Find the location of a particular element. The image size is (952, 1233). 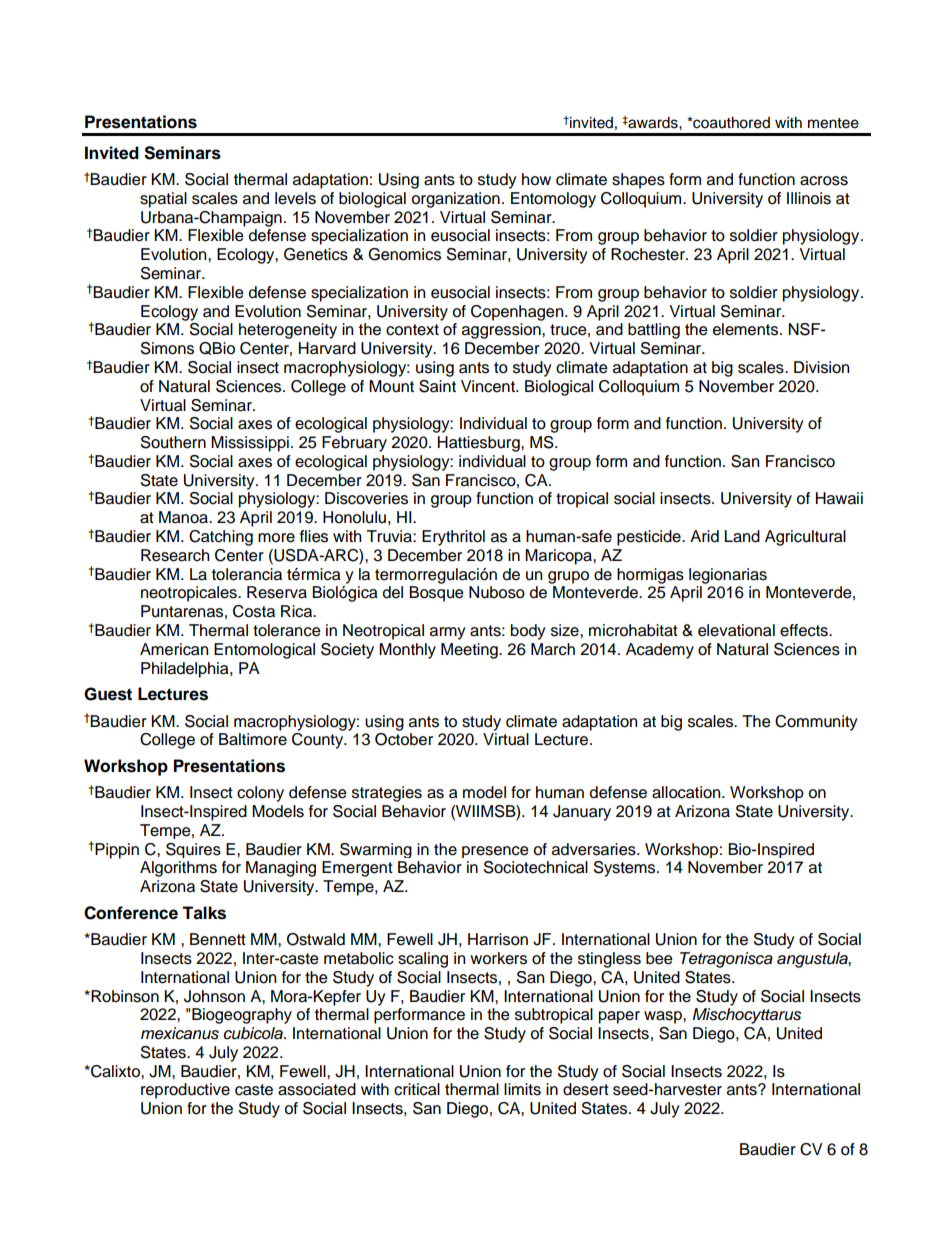

Vincent is located at coordinates (489, 386).
